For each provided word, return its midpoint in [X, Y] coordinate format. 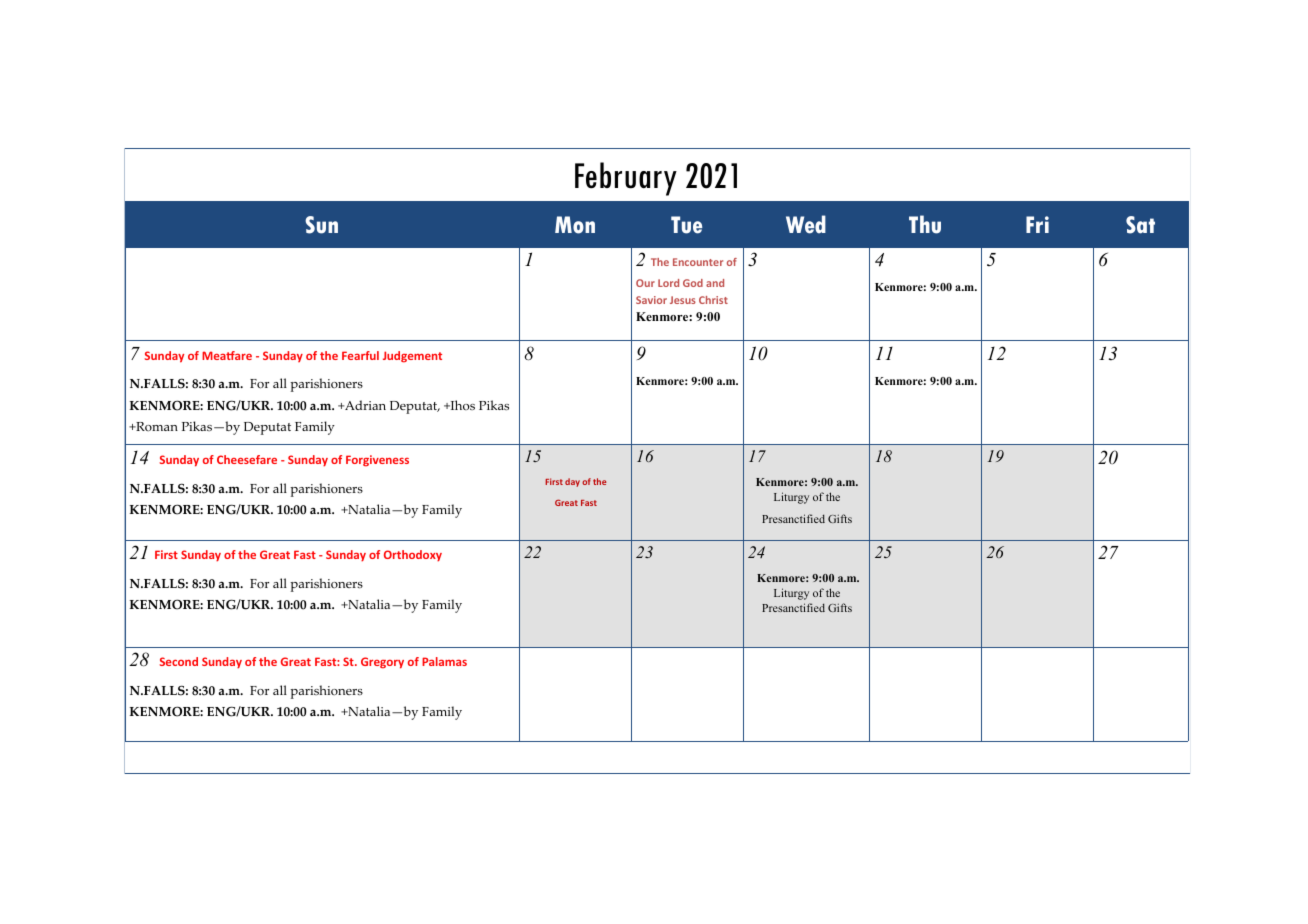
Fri [1037, 224]
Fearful [360, 355]
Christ [713, 300]
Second [179, 661]
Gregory [382, 663]
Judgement [412, 357]
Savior [651, 300]
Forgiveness [377, 461]
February [626, 179]
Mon [575, 225]
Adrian [364, 405]
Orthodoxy [413, 556]
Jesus [683, 300]
